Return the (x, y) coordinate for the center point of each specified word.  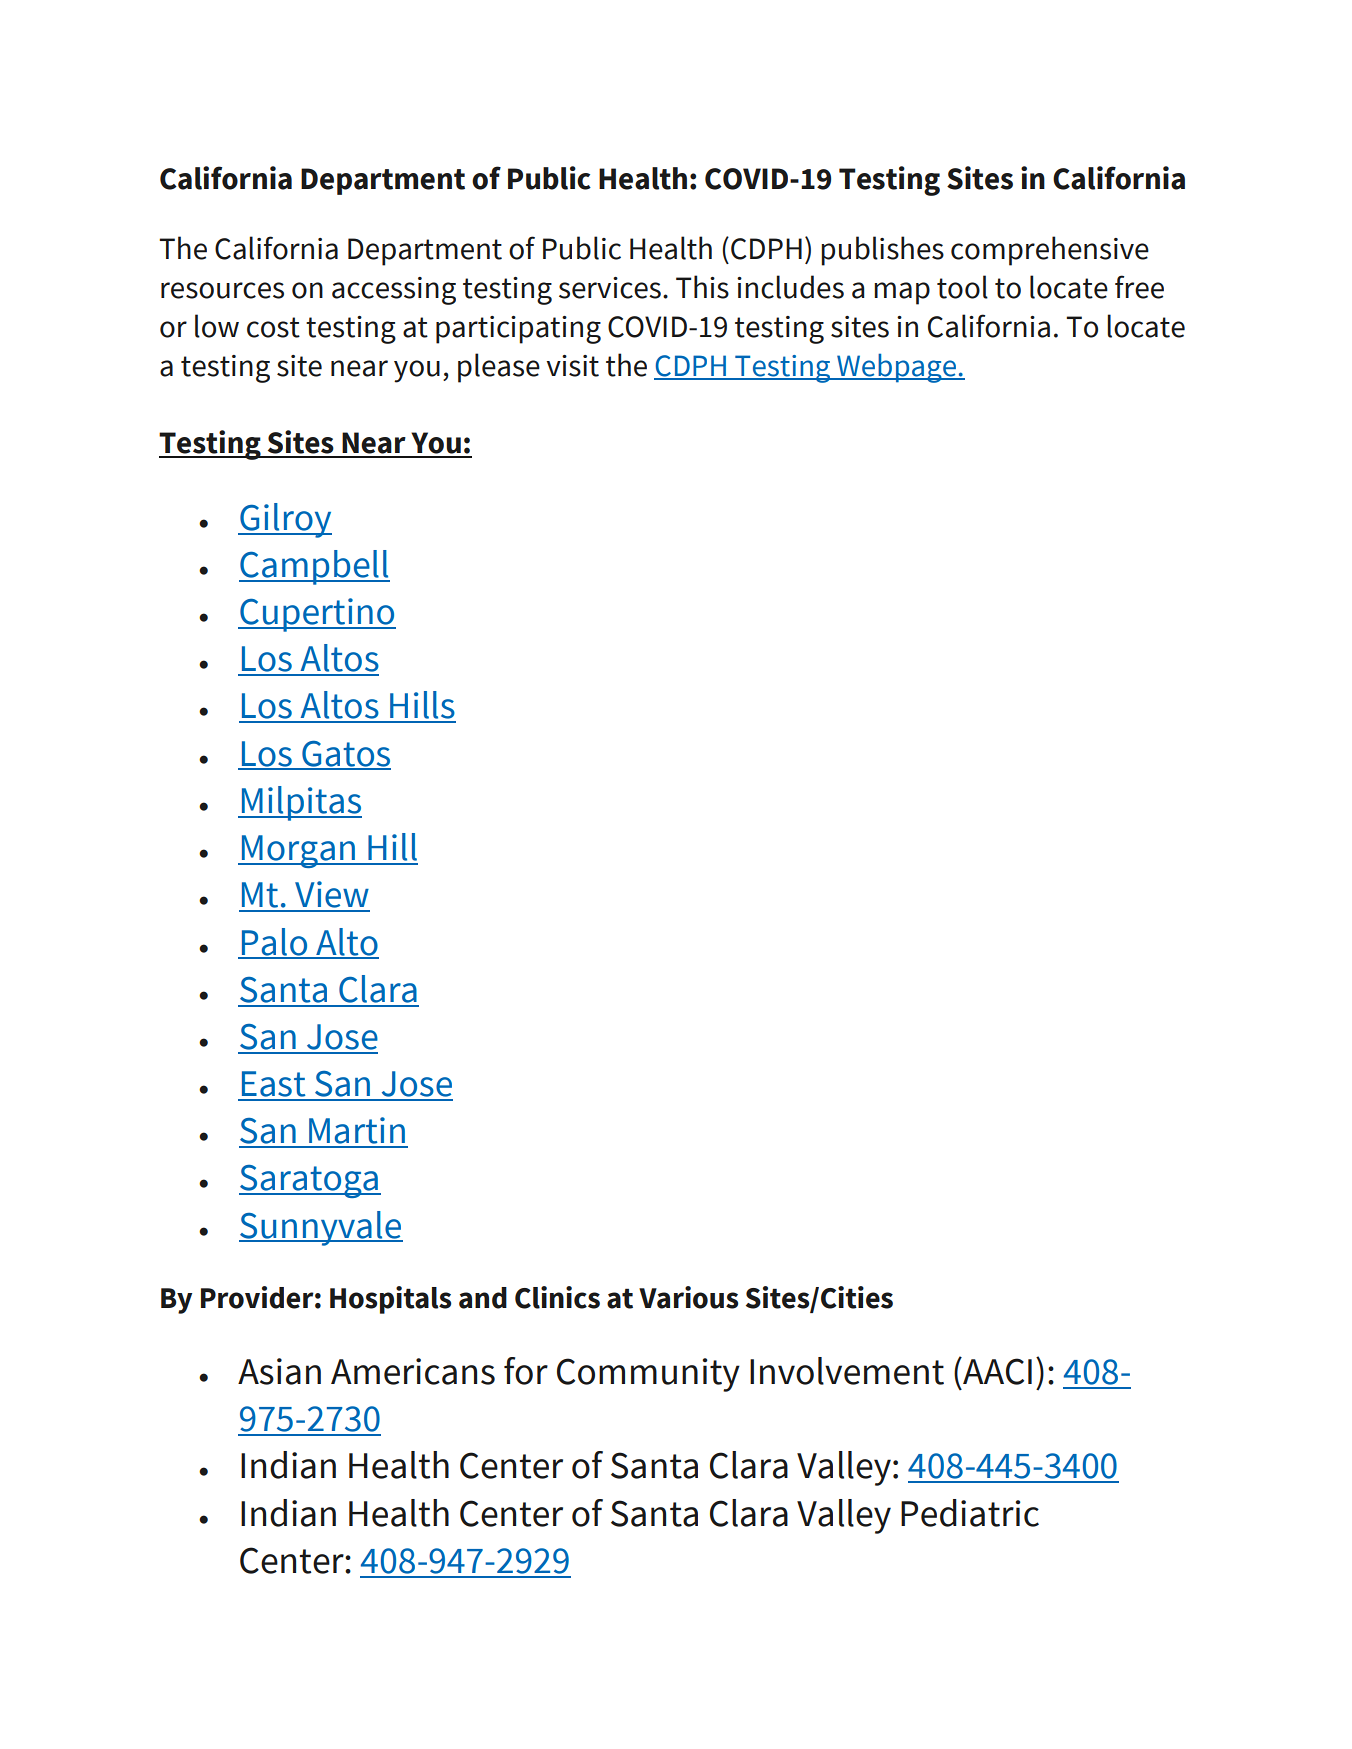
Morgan (298, 851)
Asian (279, 1371)
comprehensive (1050, 251)
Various (688, 1297)
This (702, 287)
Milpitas (301, 803)
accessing (394, 291)
